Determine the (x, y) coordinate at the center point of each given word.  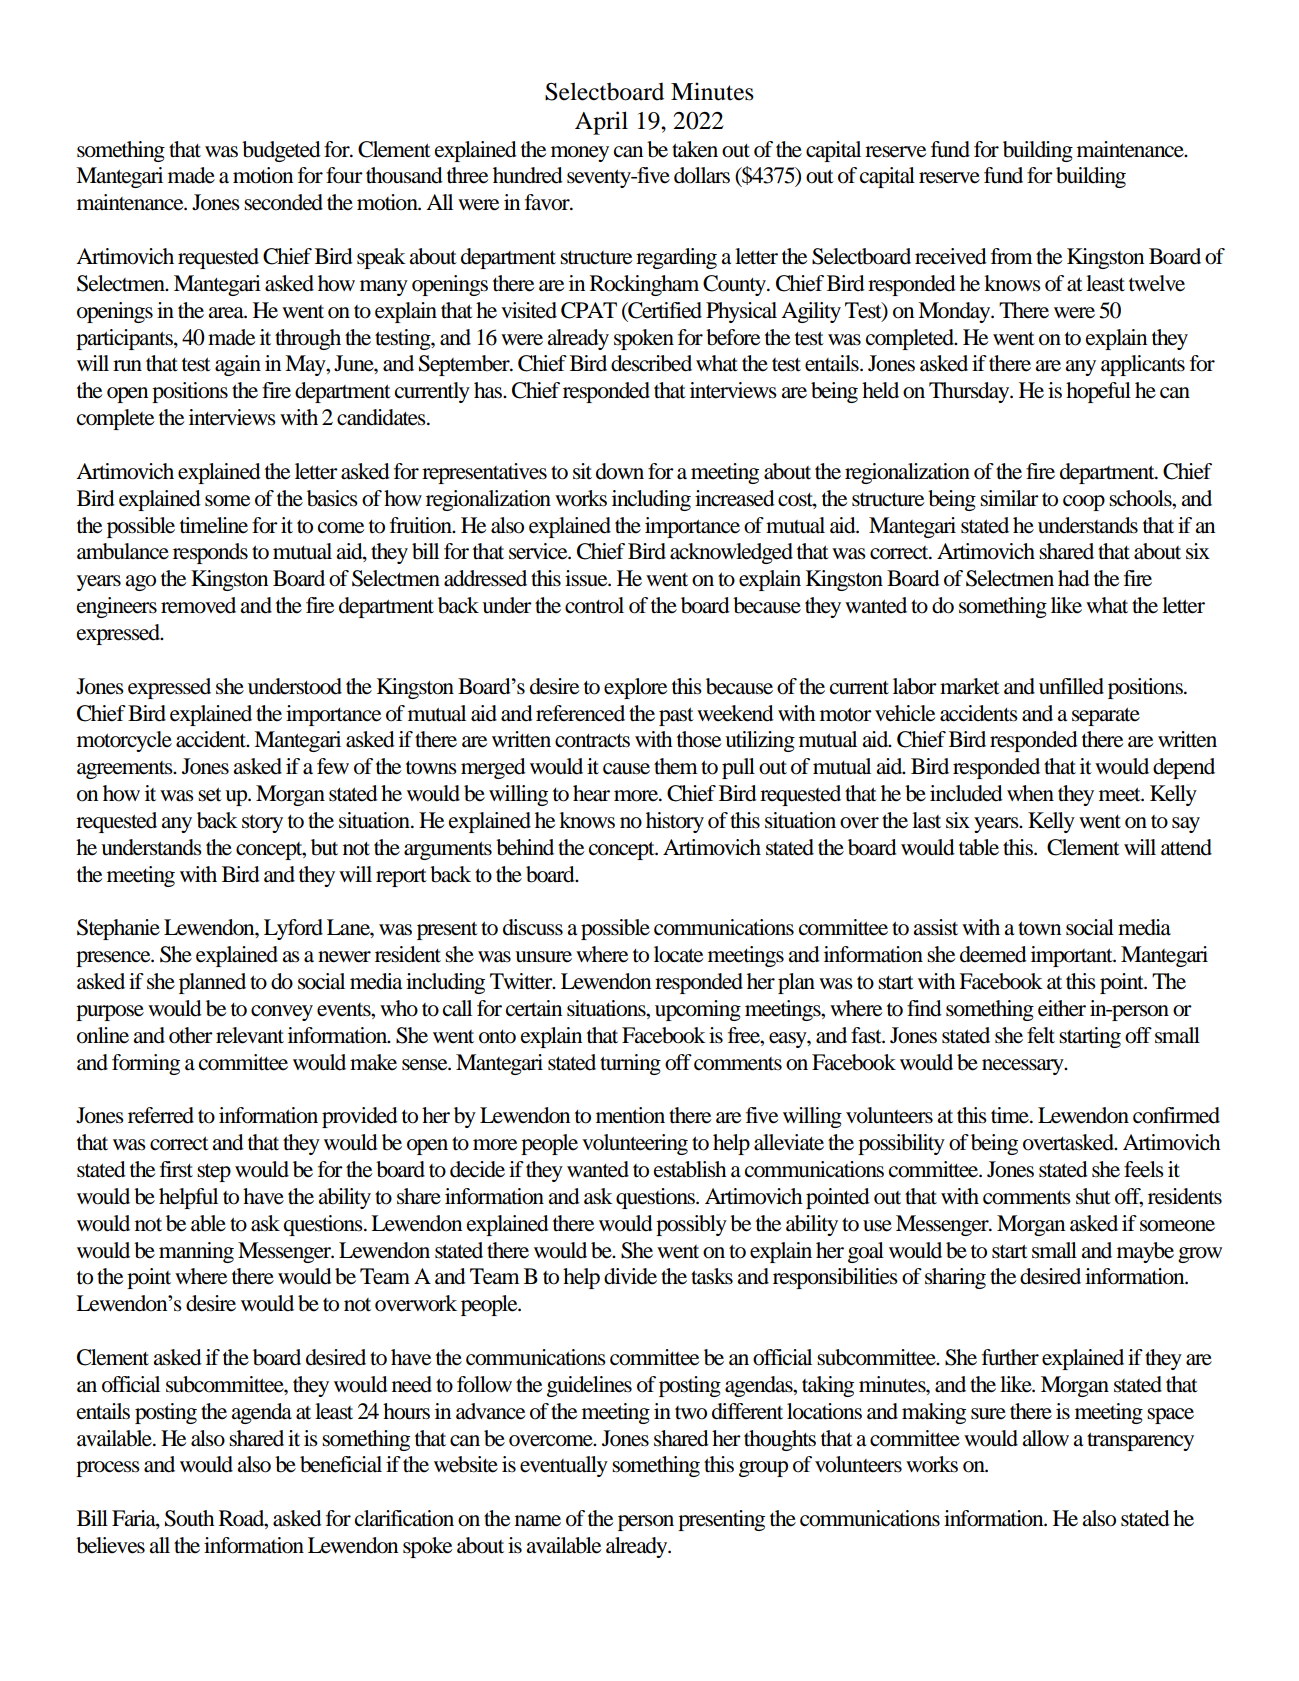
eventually (564, 1466)
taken (695, 149)
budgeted (281, 151)
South (190, 1518)
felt (1041, 1035)
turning (630, 1064)
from (1012, 256)
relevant (250, 1035)
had (1074, 578)
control (594, 605)
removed (198, 605)
